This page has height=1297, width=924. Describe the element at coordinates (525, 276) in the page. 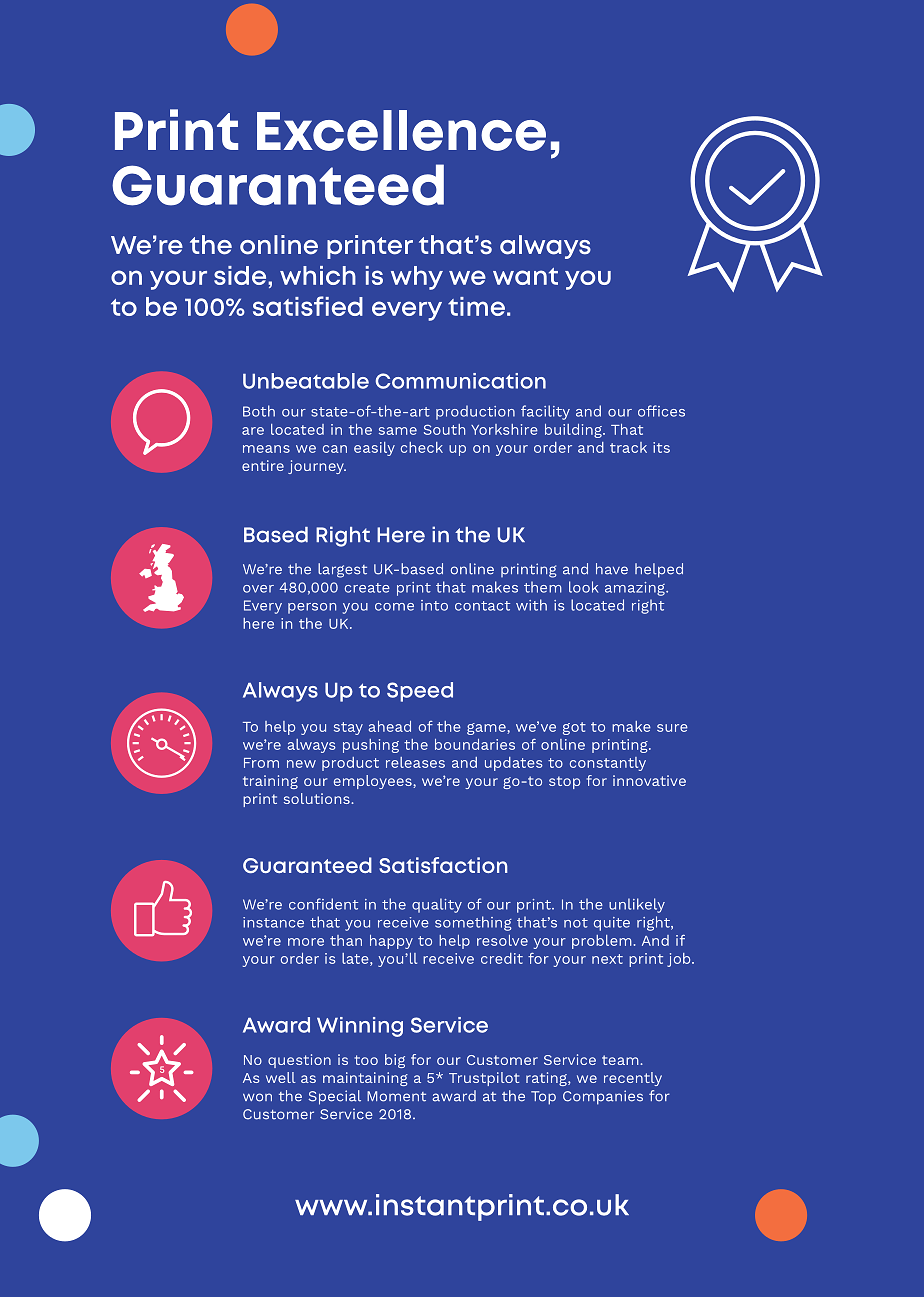

I see `want` at that location.
